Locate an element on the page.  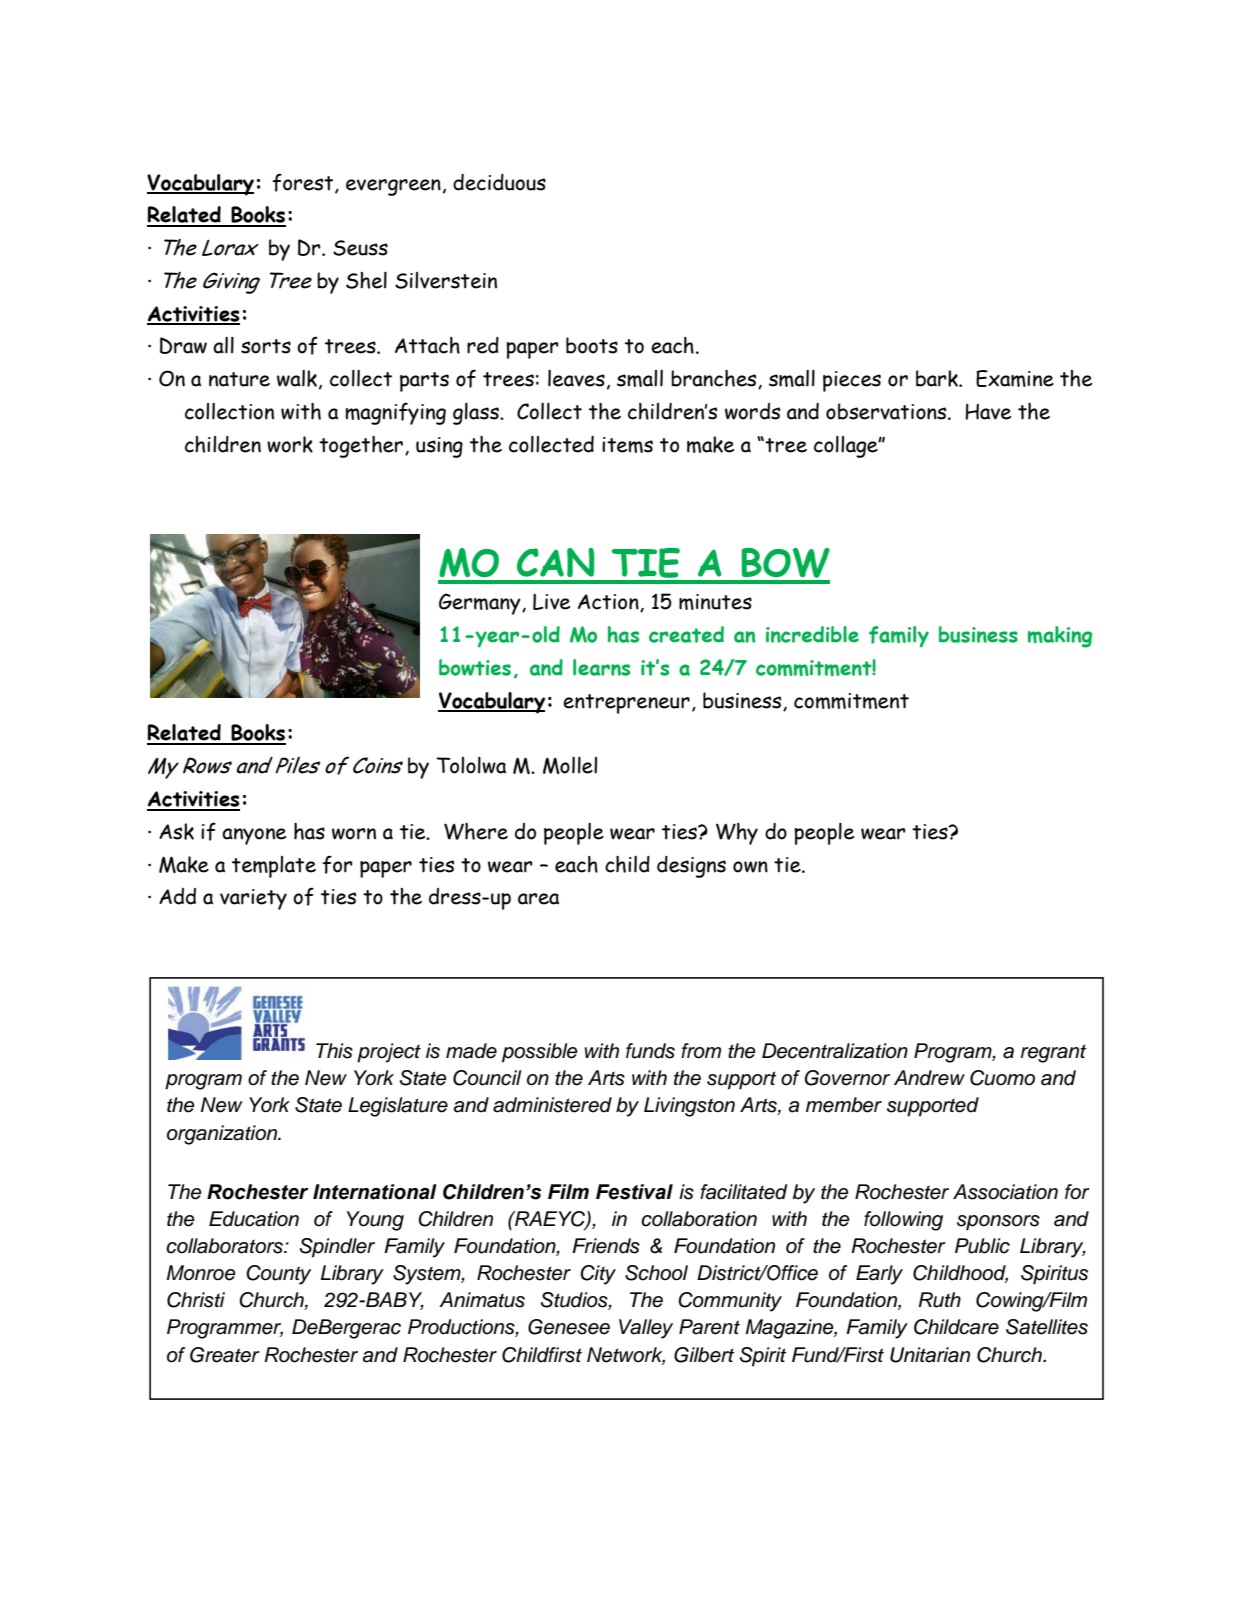
Have is located at coordinates (988, 412).
